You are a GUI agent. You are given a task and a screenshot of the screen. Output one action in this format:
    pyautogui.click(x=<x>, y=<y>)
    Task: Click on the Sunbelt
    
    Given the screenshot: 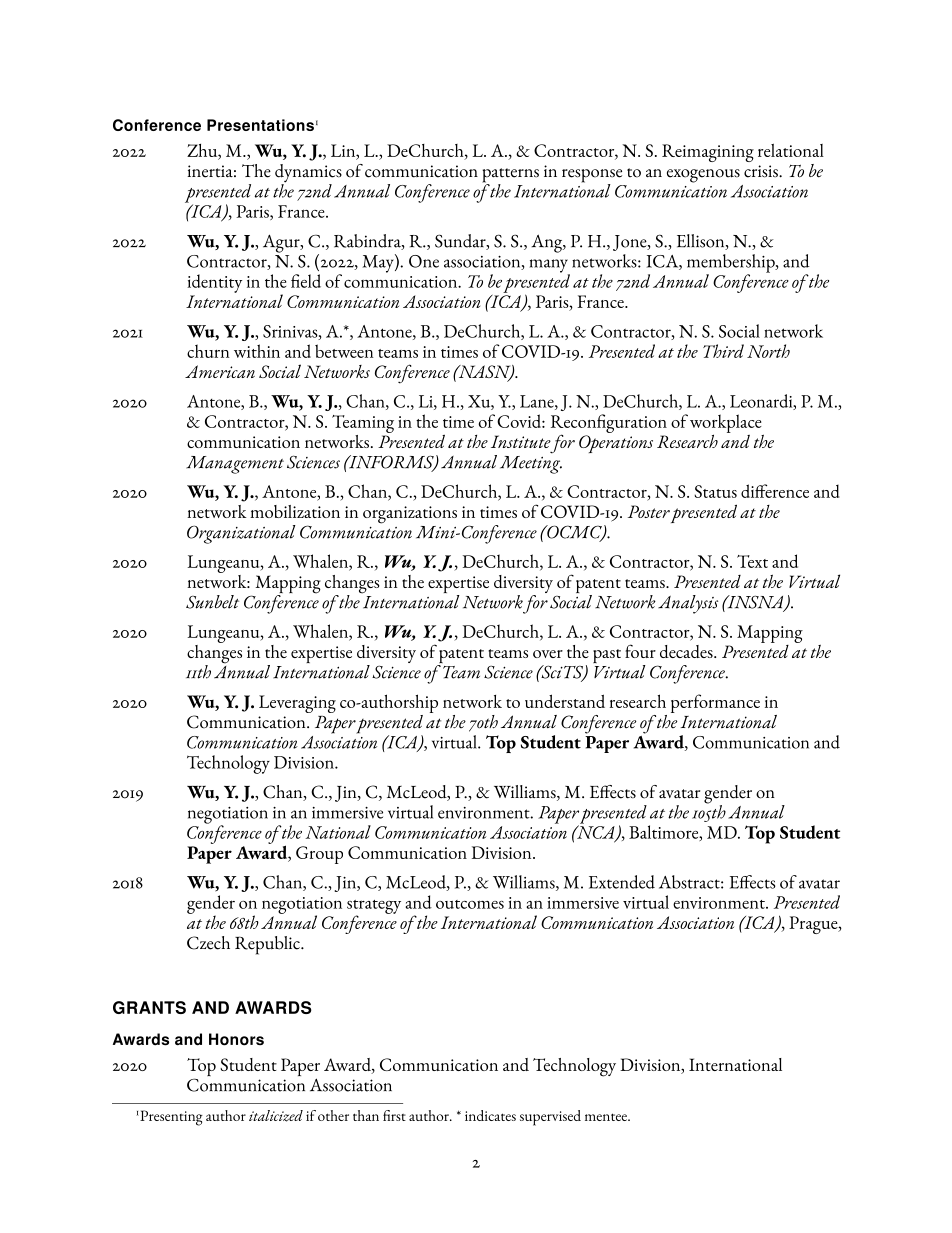 What is the action you would take?
    pyautogui.click(x=212, y=602)
